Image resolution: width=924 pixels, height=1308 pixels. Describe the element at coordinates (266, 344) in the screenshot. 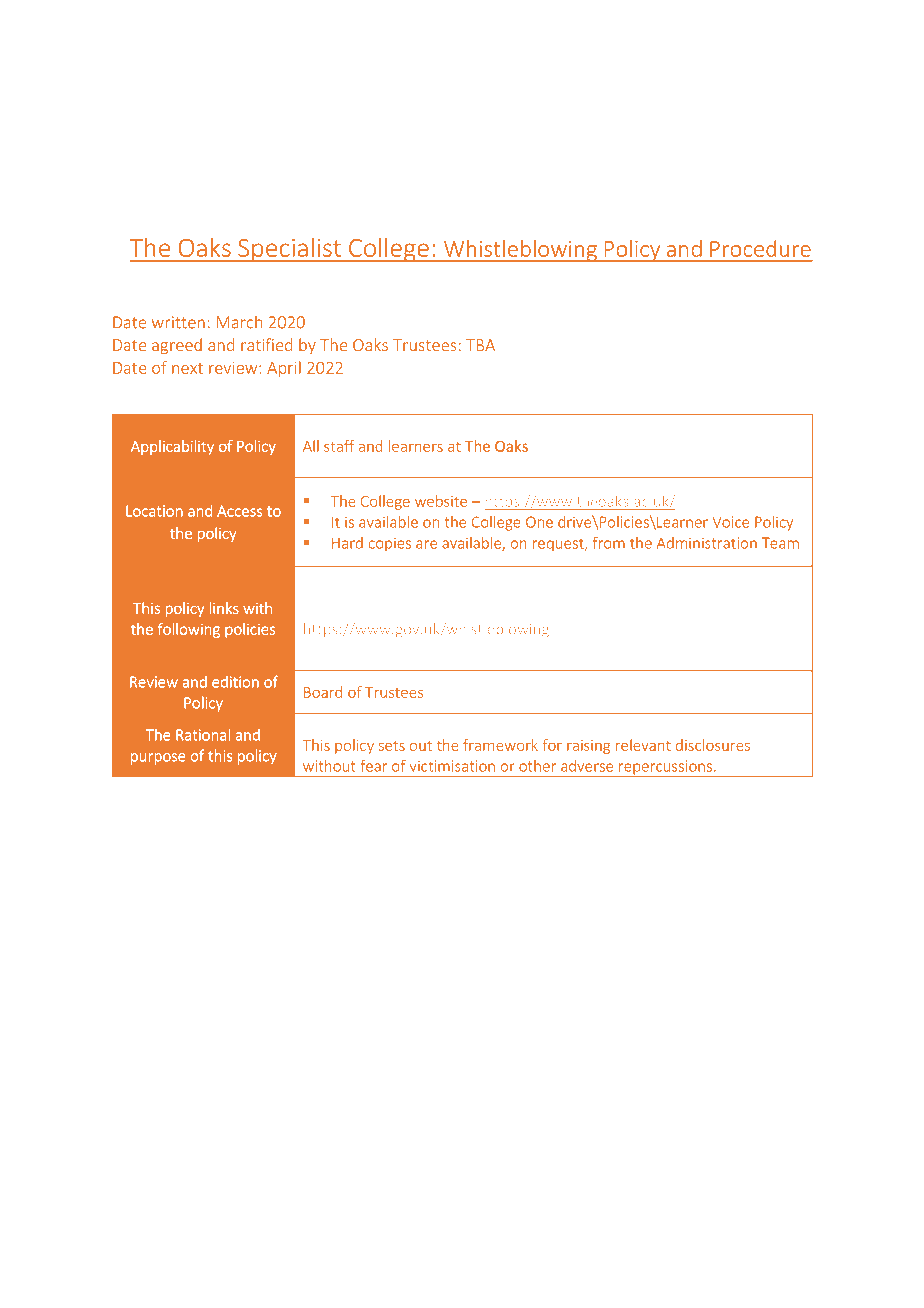

I see `ratified` at that location.
